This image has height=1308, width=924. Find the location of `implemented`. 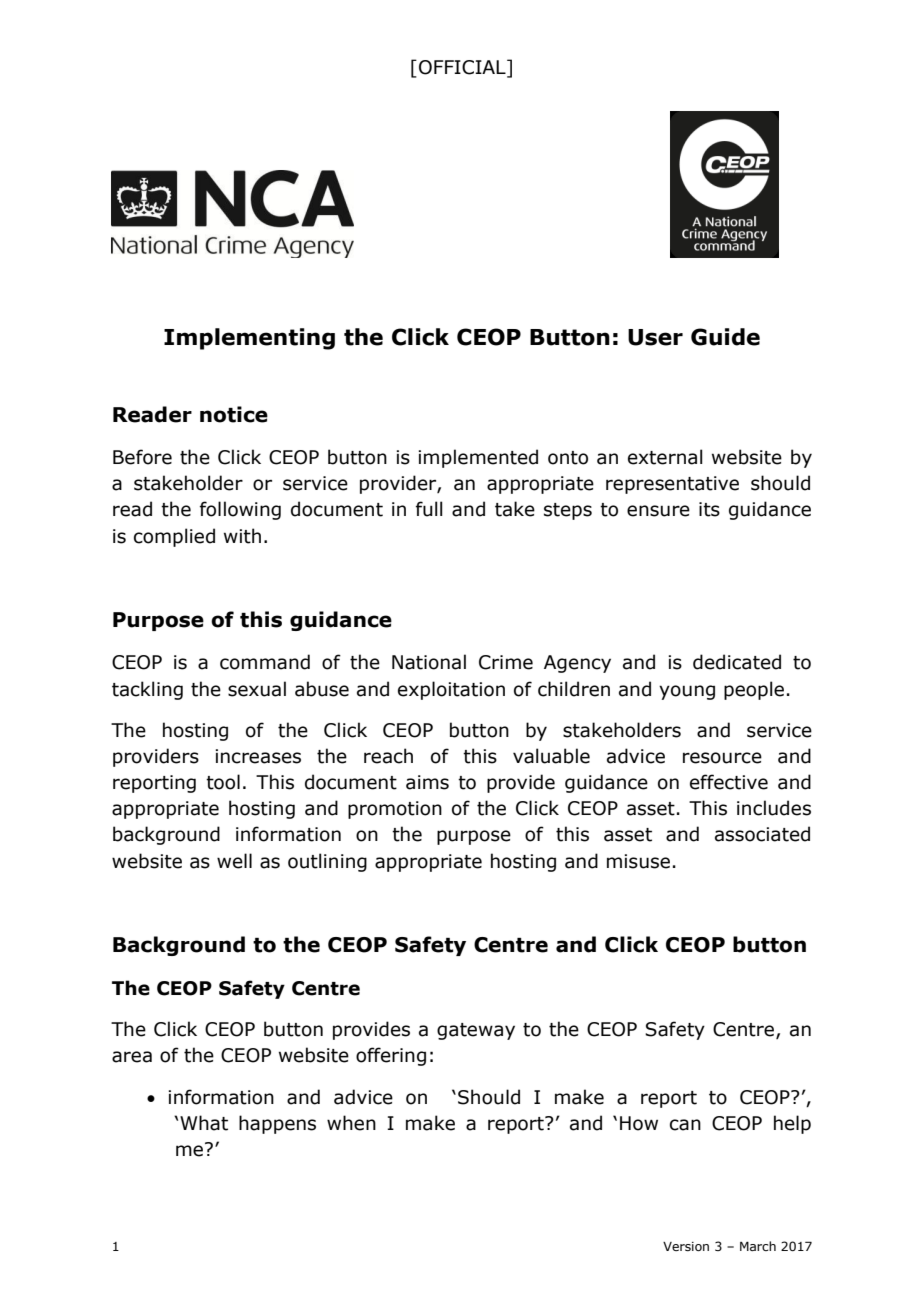

implemented is located at coordinates (478, 458).
